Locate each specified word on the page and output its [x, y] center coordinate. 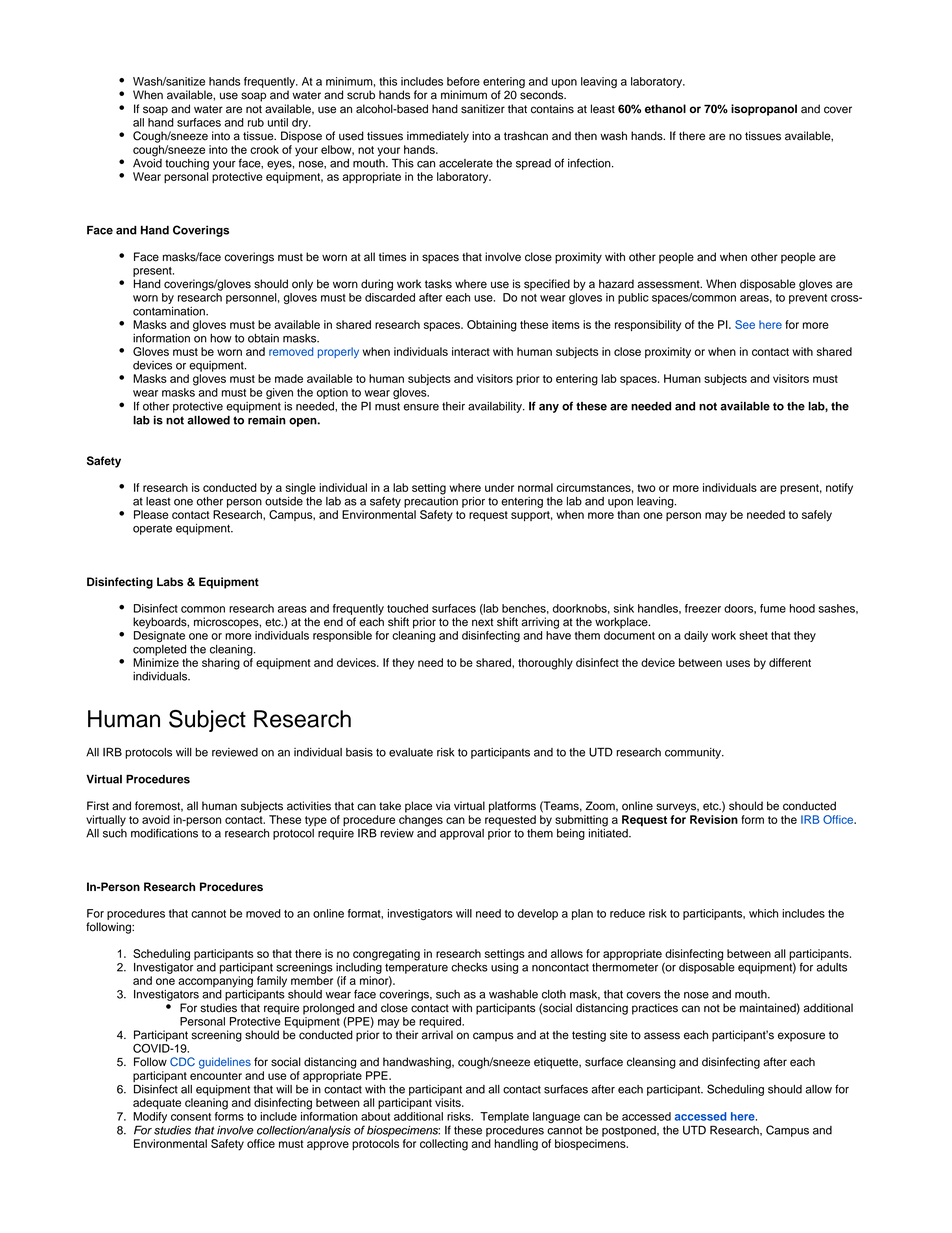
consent [191, 1117]
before [463, 81]
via [443, 806]
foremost [159, 806]
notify [839, 489]
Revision [714, 819]
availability [496, 407]
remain [267, 420]
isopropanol [764, 110]
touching [187, 164]
